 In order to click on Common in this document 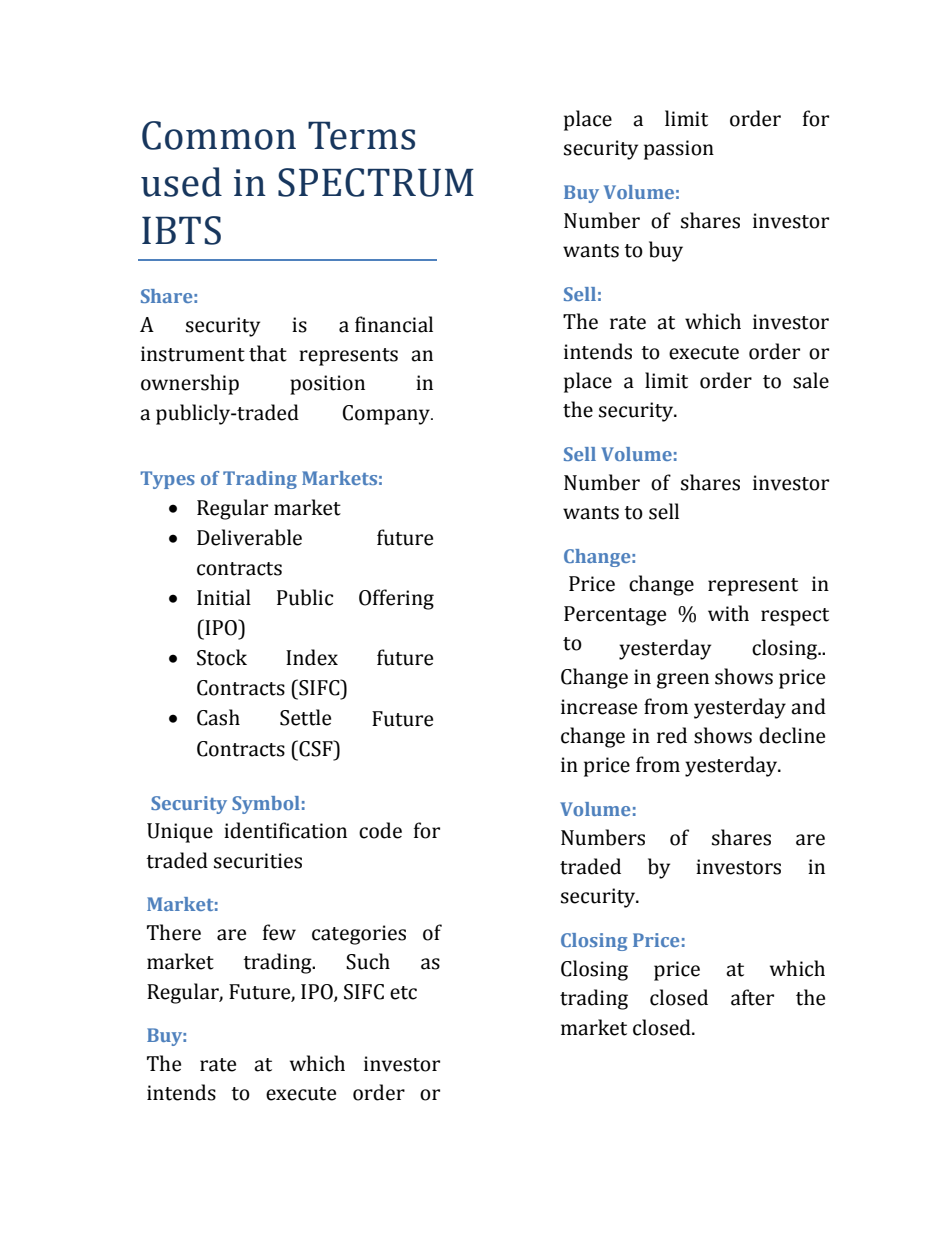, I will do `click(219, 135)`.
